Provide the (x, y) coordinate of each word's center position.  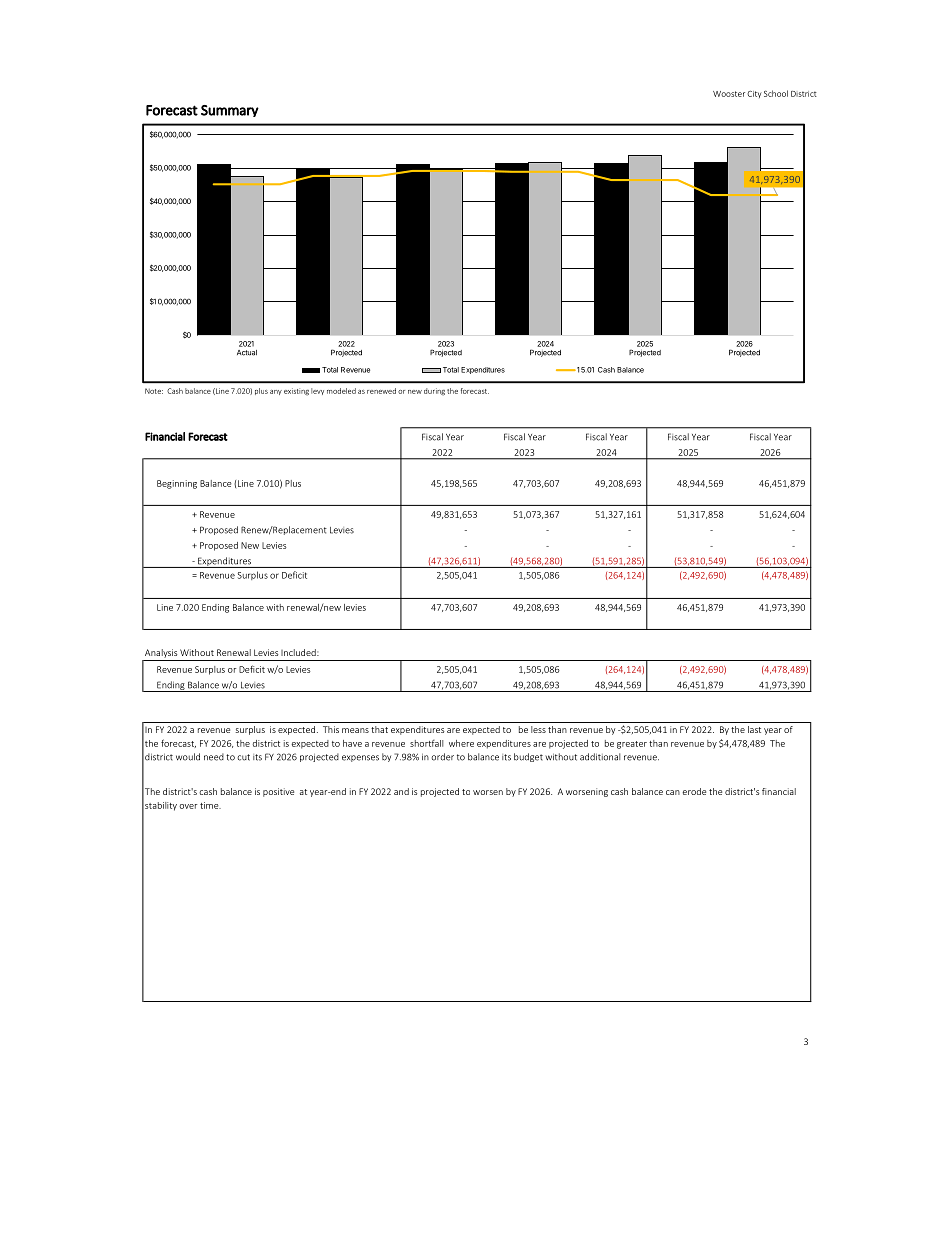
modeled (341, 391)
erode (694, 791)
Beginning (177, 484)
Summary (230, 111)
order (443, 757)
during (434, 392)
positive (278, 792)
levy (317, 391)
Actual (247, 353)
